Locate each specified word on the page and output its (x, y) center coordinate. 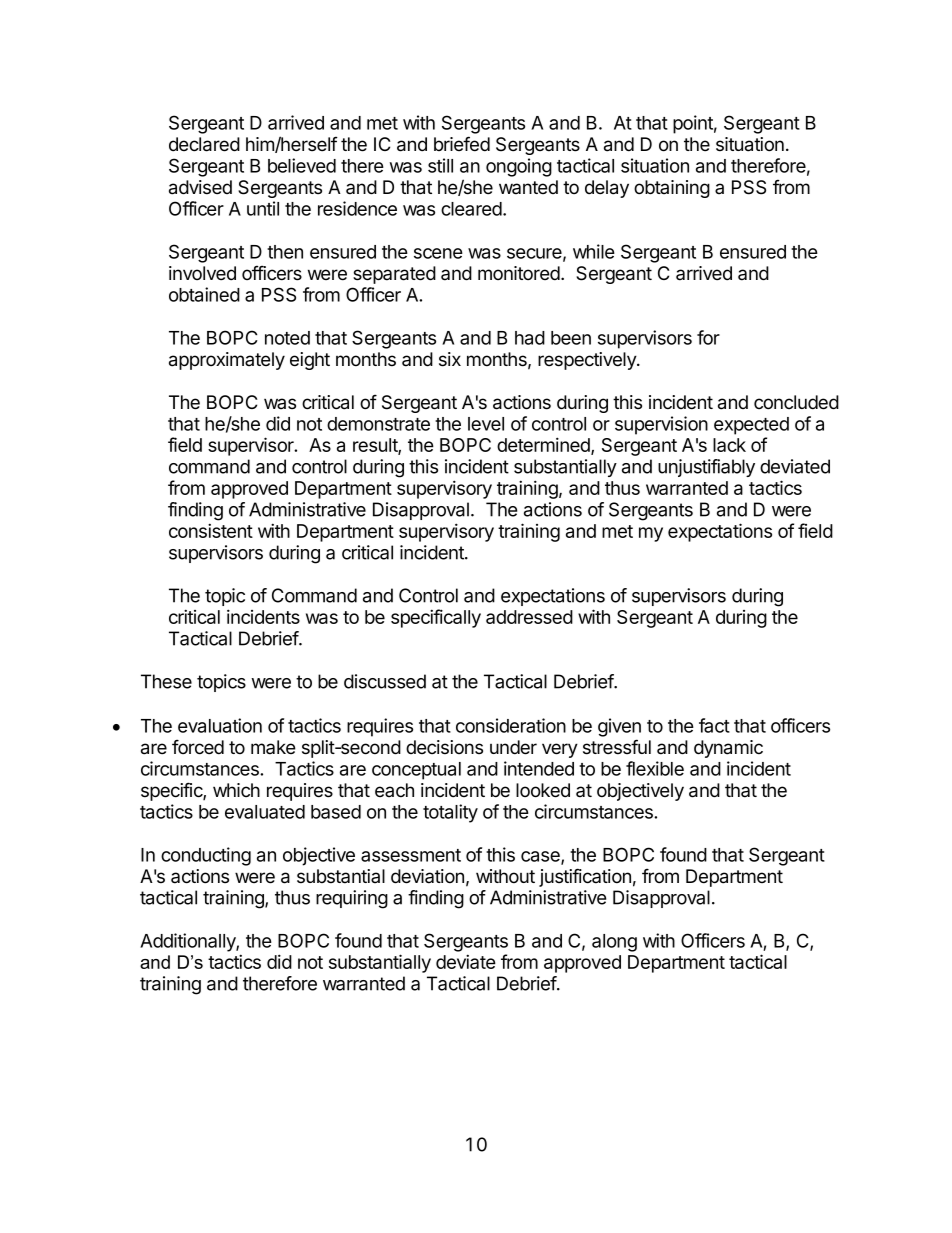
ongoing (519, 167)
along (614, 943)
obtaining (672, 189)
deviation (427, 876)
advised (200, 187)
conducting (206, 856)
